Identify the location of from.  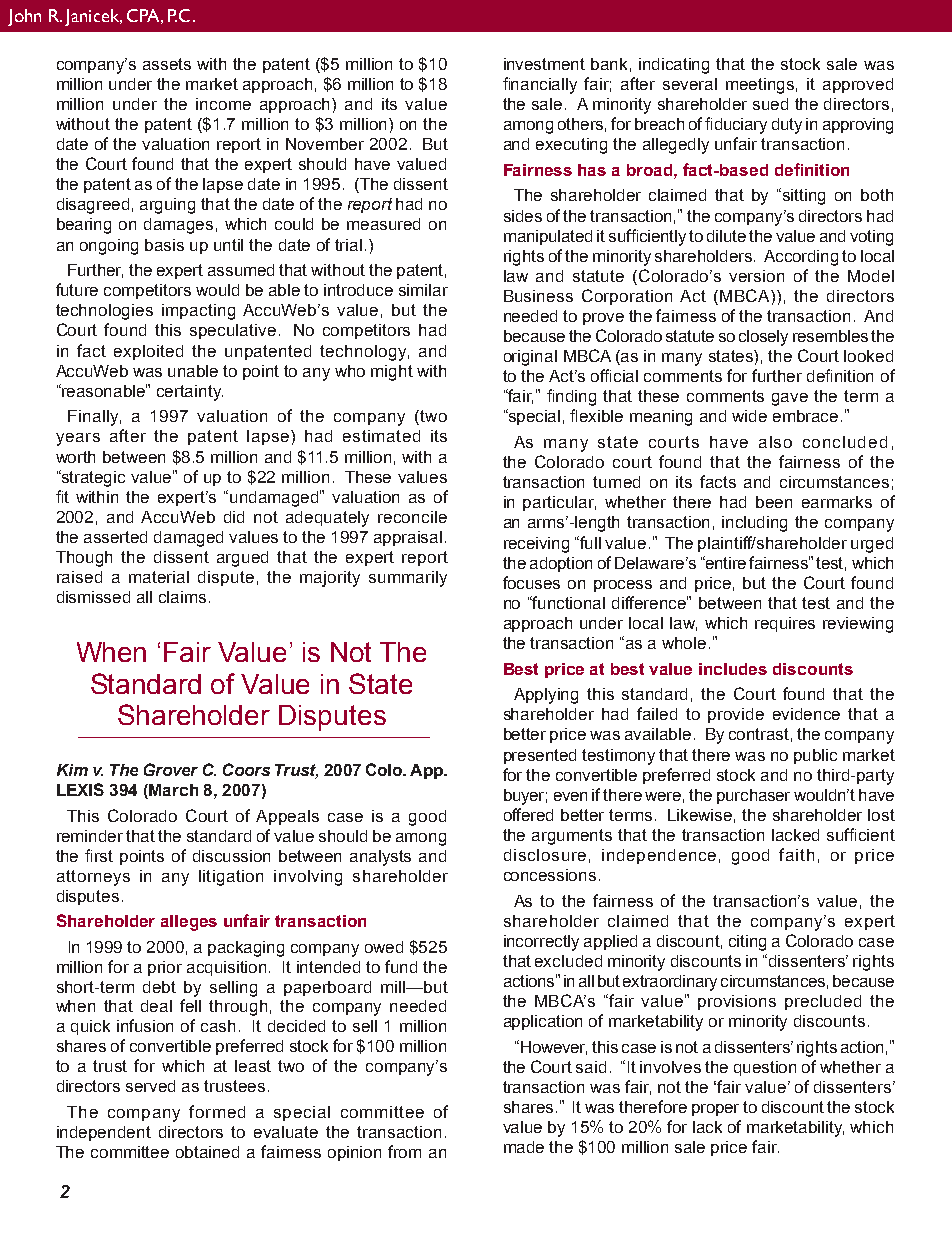
(404, 1151).
